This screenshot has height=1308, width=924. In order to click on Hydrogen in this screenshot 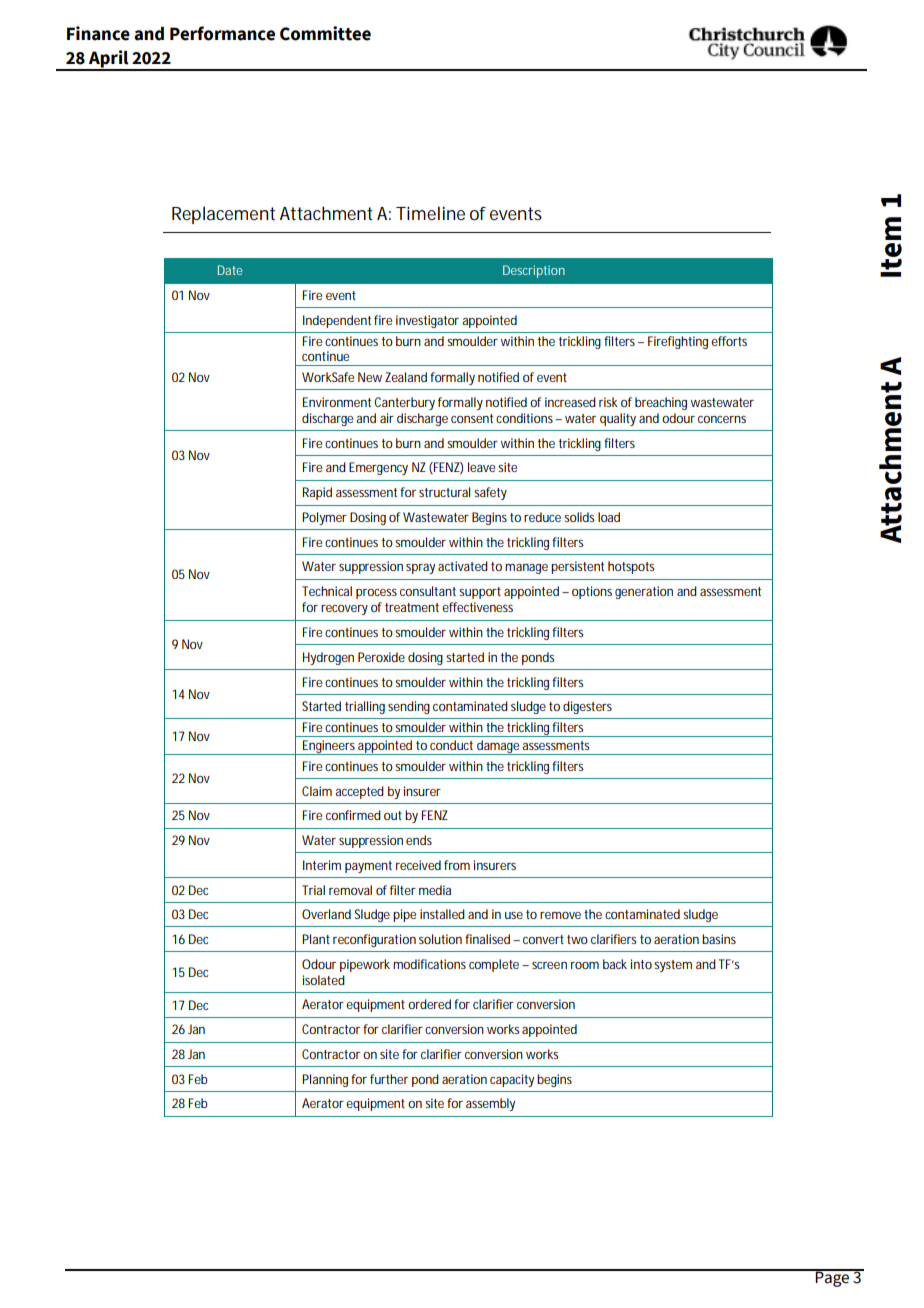, I will do `click(328, 658)`.
